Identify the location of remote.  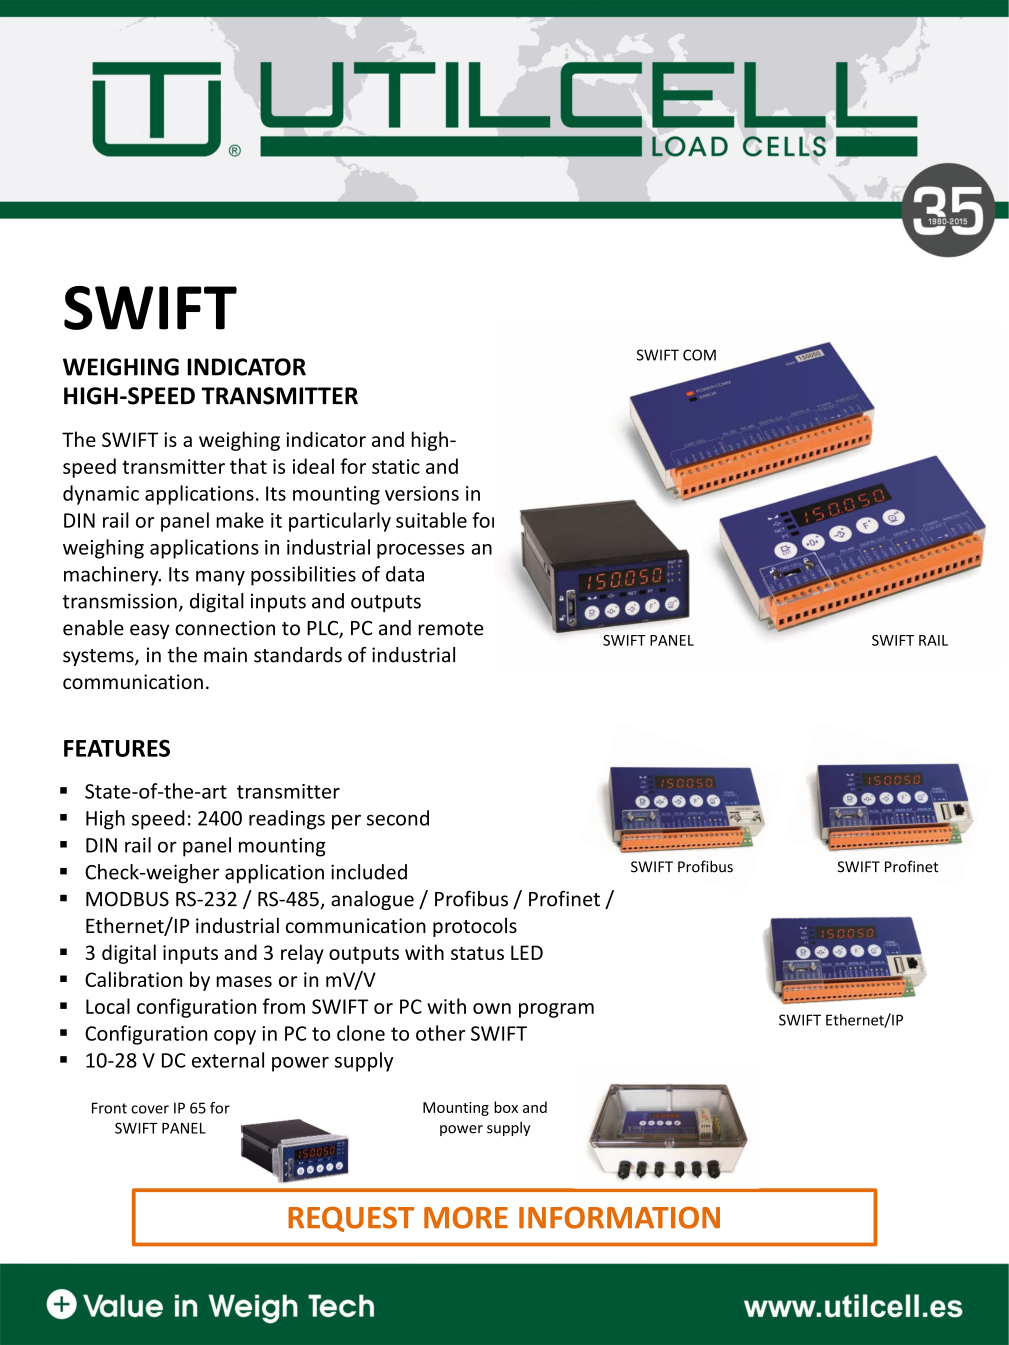
(450, 629).
